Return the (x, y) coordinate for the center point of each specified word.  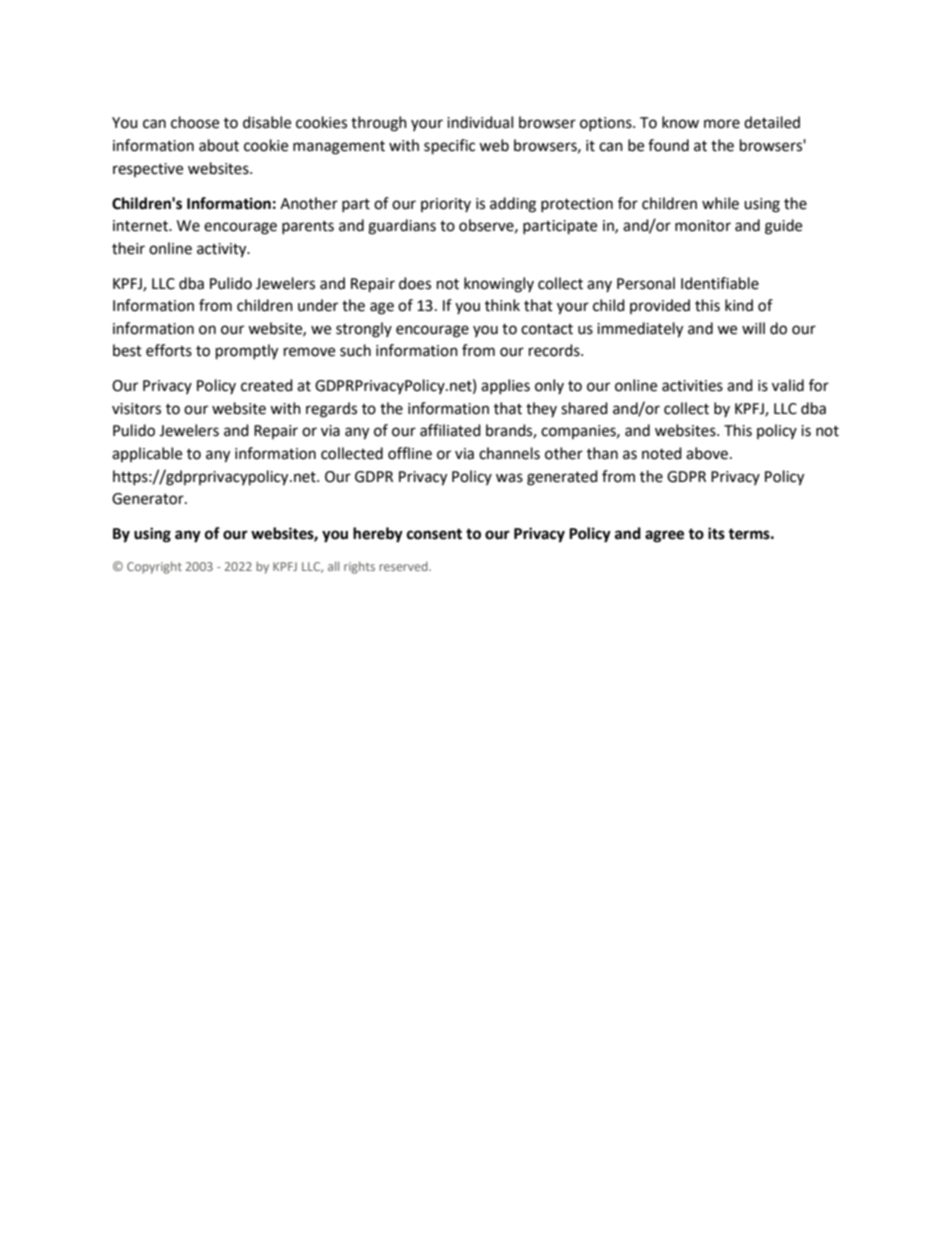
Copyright (154, 567)
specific (449, 147)
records (555, 350)
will (753, 328)
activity (223, 250)
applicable (147, 454)
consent (434, 534)
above (707, 453)
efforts (169, 350)
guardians (402, 227)
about (219, 145)
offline (410, 453)
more (722, 124)
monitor (703, 226)
